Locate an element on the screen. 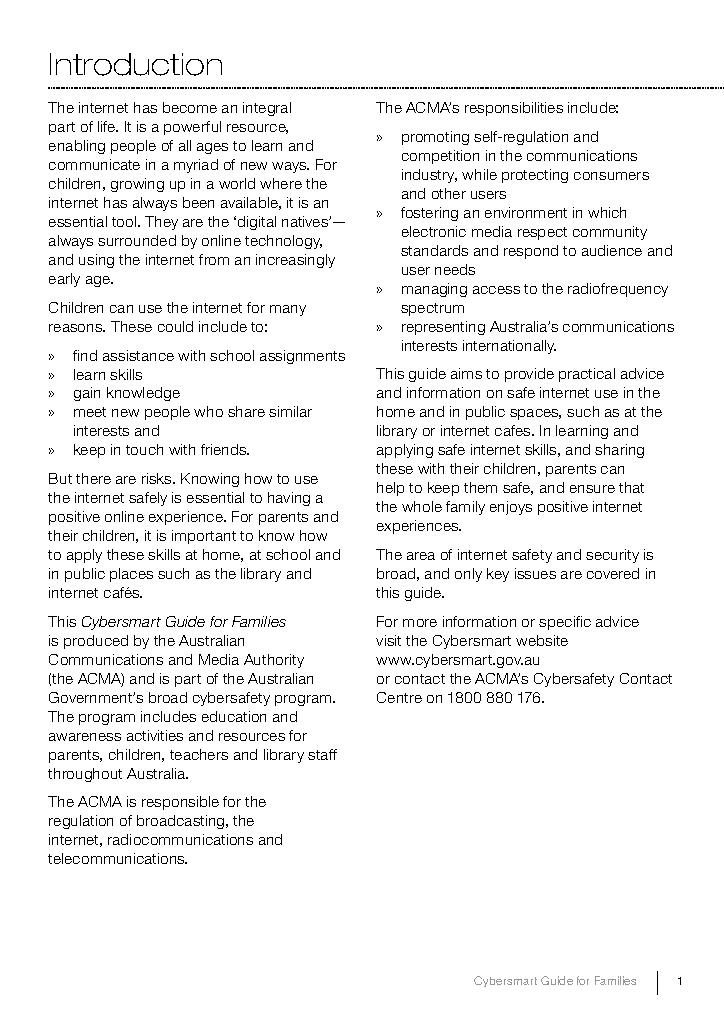 This screenshot has height=1027, width=724. touch is located at coordinates (144, 449).
